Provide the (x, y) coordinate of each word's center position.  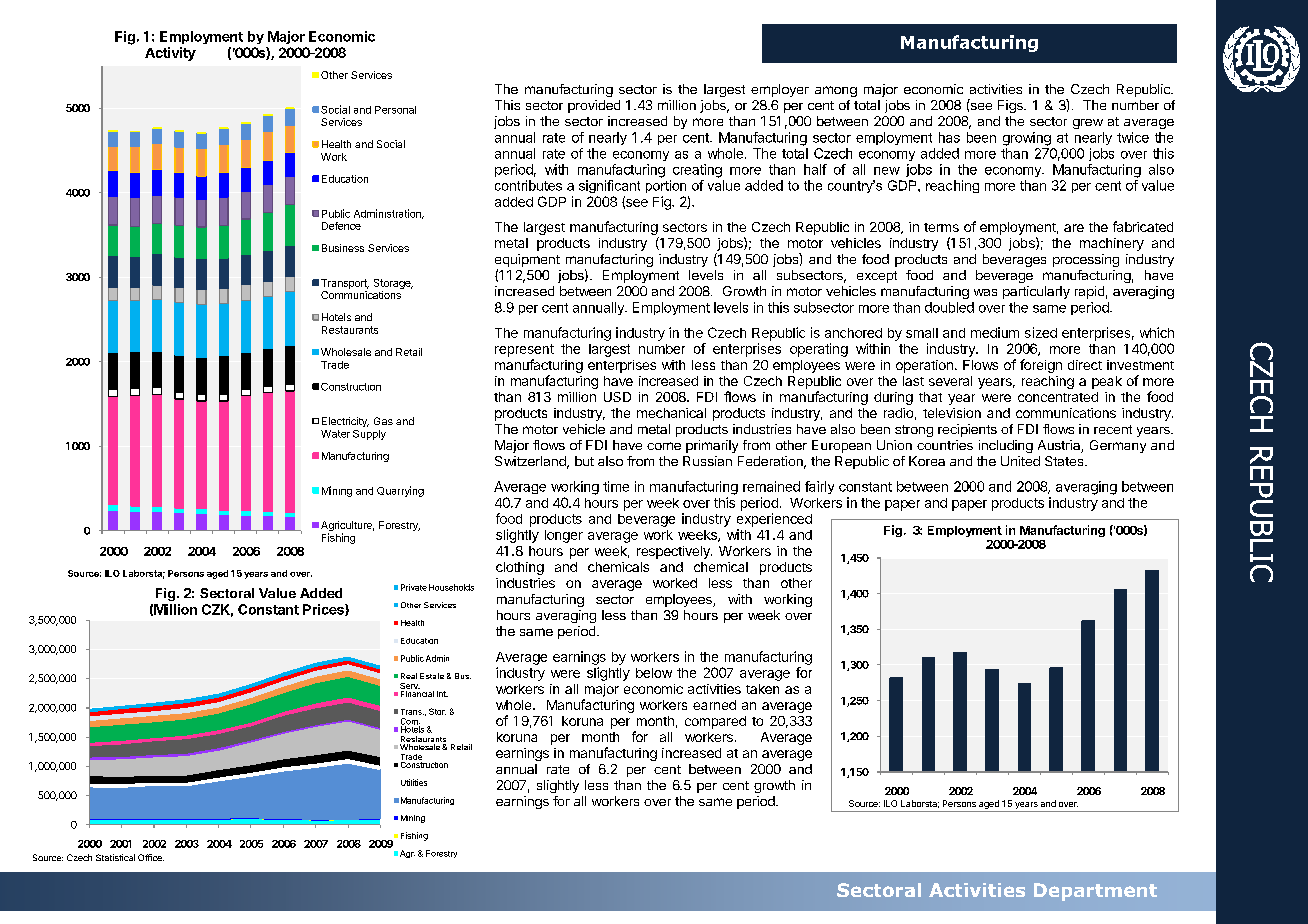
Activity (170, 54)
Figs (1011, 106)
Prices (324, 610)
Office (151, 857)
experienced (774, 520)
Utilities (414, 782)
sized (1041, 332)
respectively (674, 552)
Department (1095, 892)
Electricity (345, 422)
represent (524, 350)
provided (594, 106)
